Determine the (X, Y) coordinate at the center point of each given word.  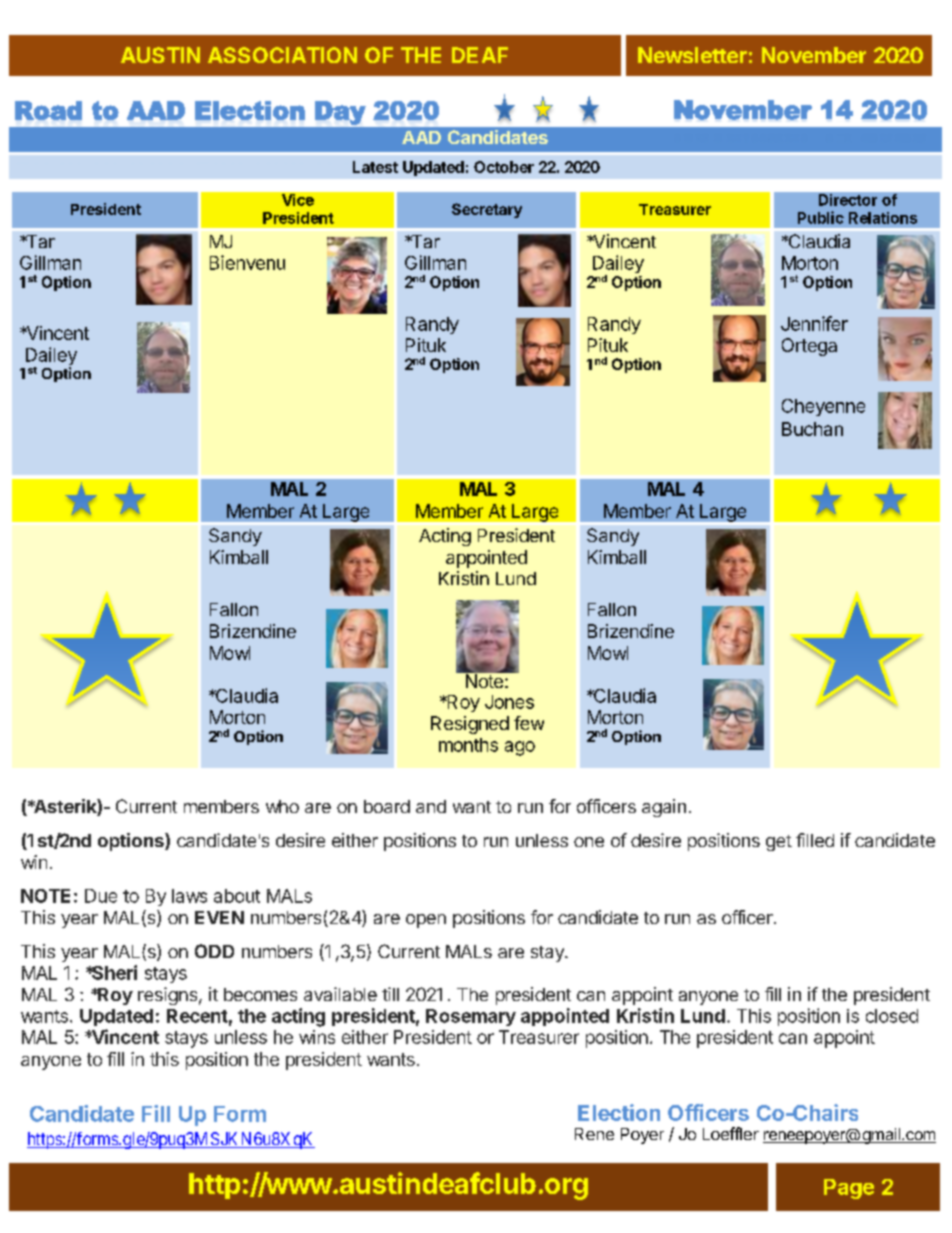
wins (317, 1037)
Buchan (812, 429)
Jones (509, 702)
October (504, 167)
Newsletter (692, 55)
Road (48, 110)
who (282, 806)
